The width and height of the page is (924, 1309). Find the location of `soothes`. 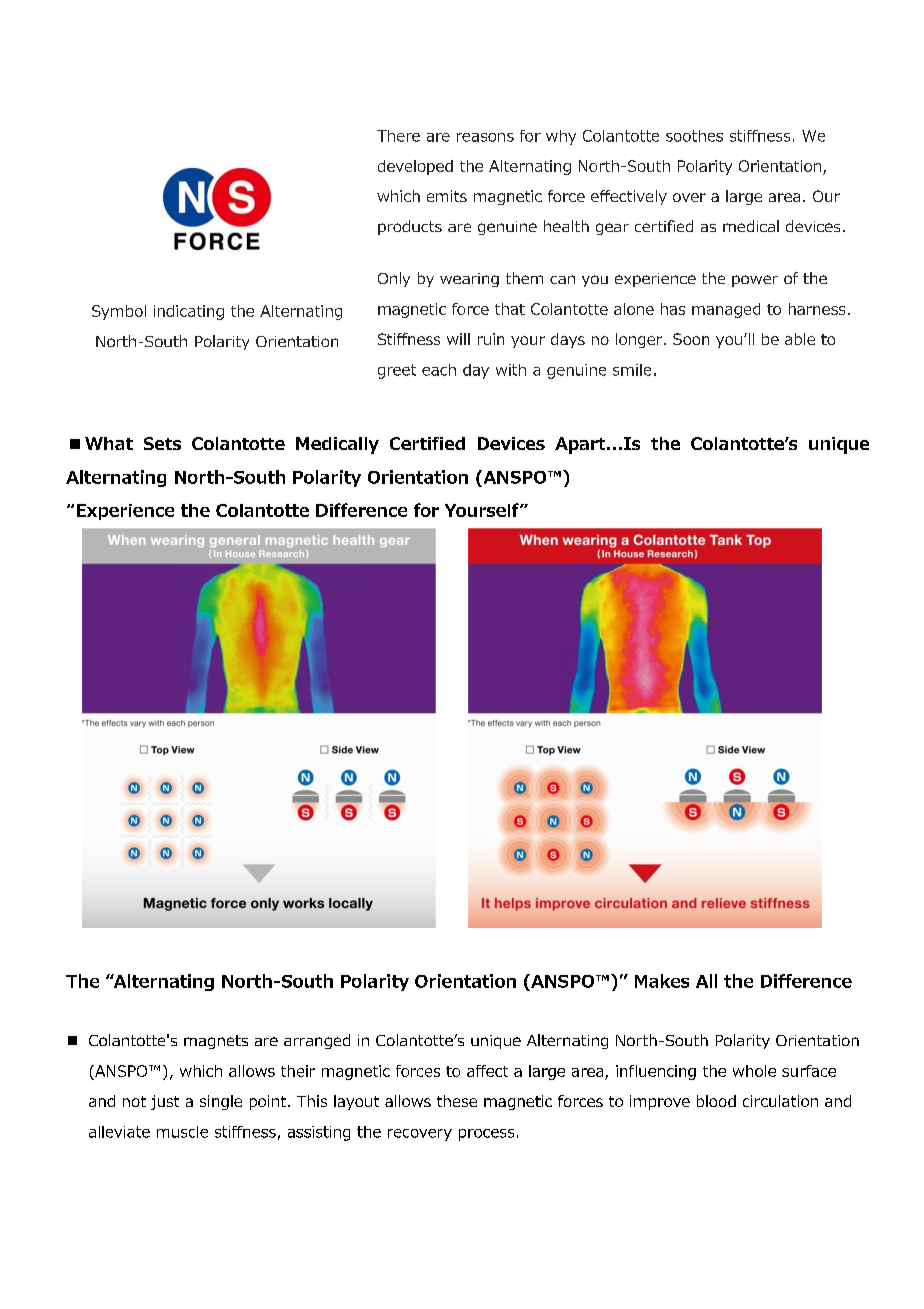

soothes is located at coordinates (694, 136).
